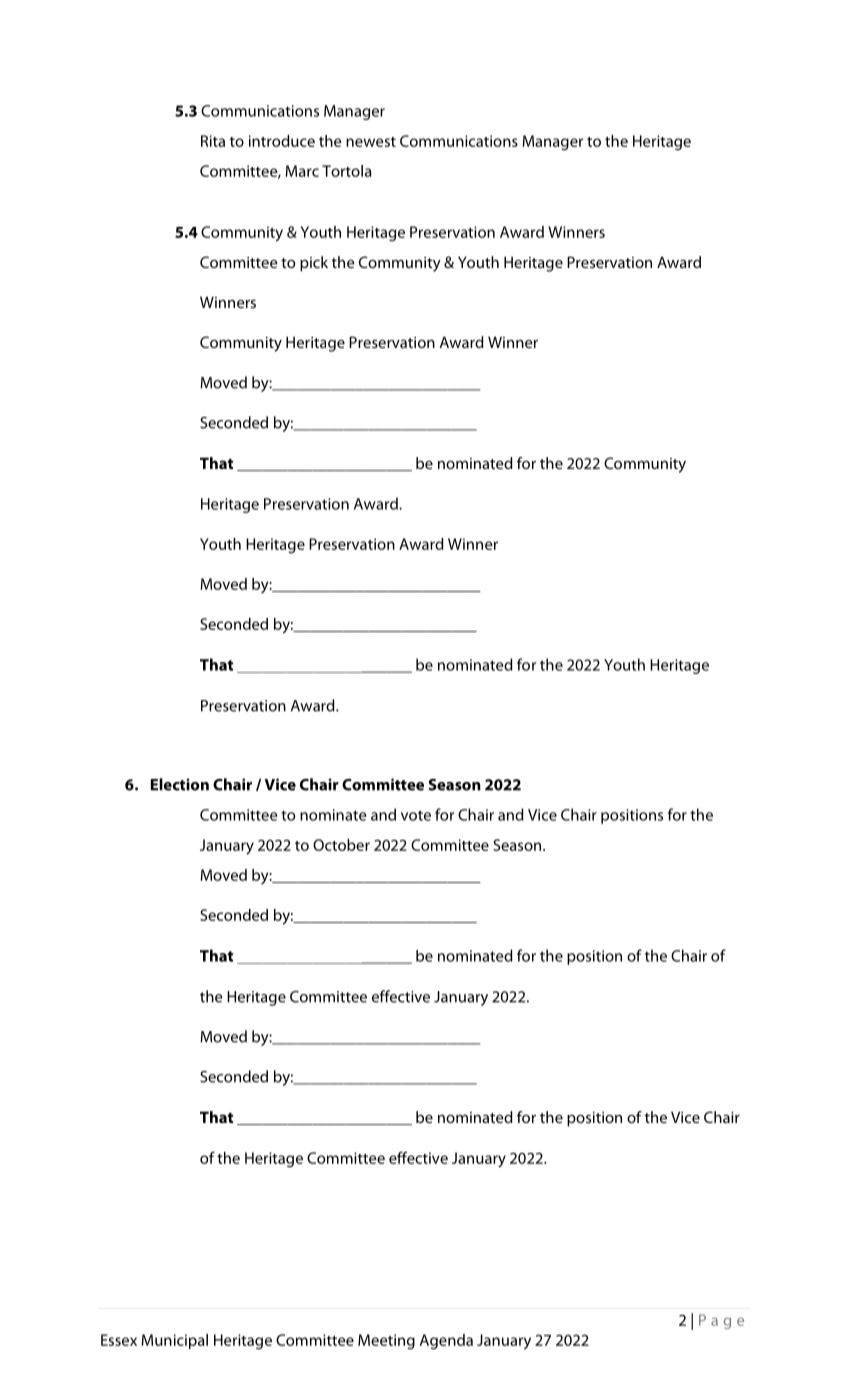 This screenshot has height=1400, width=849. What do you see at coordinates (371, 142) in the screenshot?
I see `newest` at bounding box center [371, 142].
